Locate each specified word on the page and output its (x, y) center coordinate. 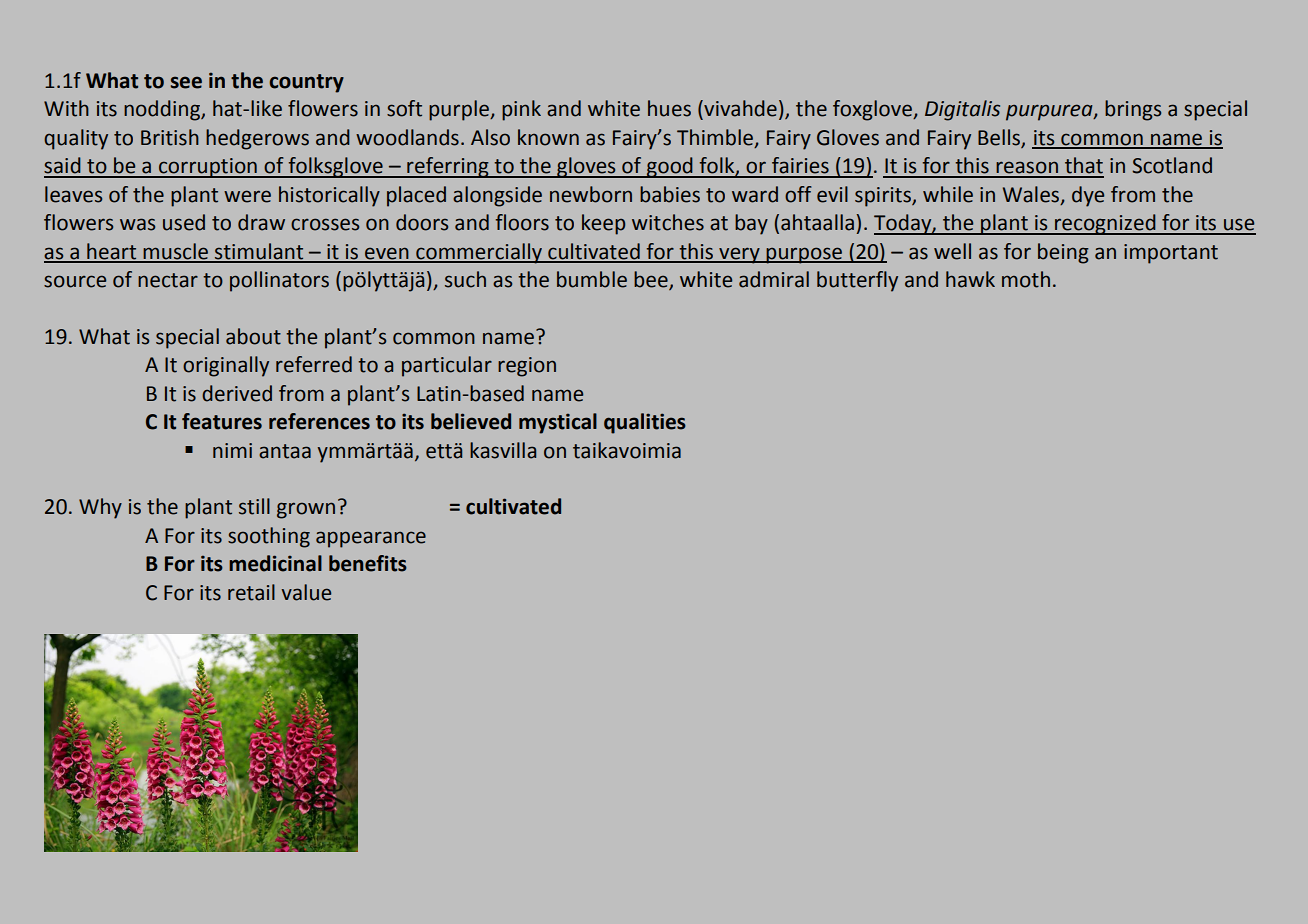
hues (669, 108)
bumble (592, 279)
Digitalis (962, 110)
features (222, 421)
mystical (558, 423)
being (1063, 253)
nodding (163, 110)
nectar (168, 280)
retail (251, 592)
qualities (645, 423)
